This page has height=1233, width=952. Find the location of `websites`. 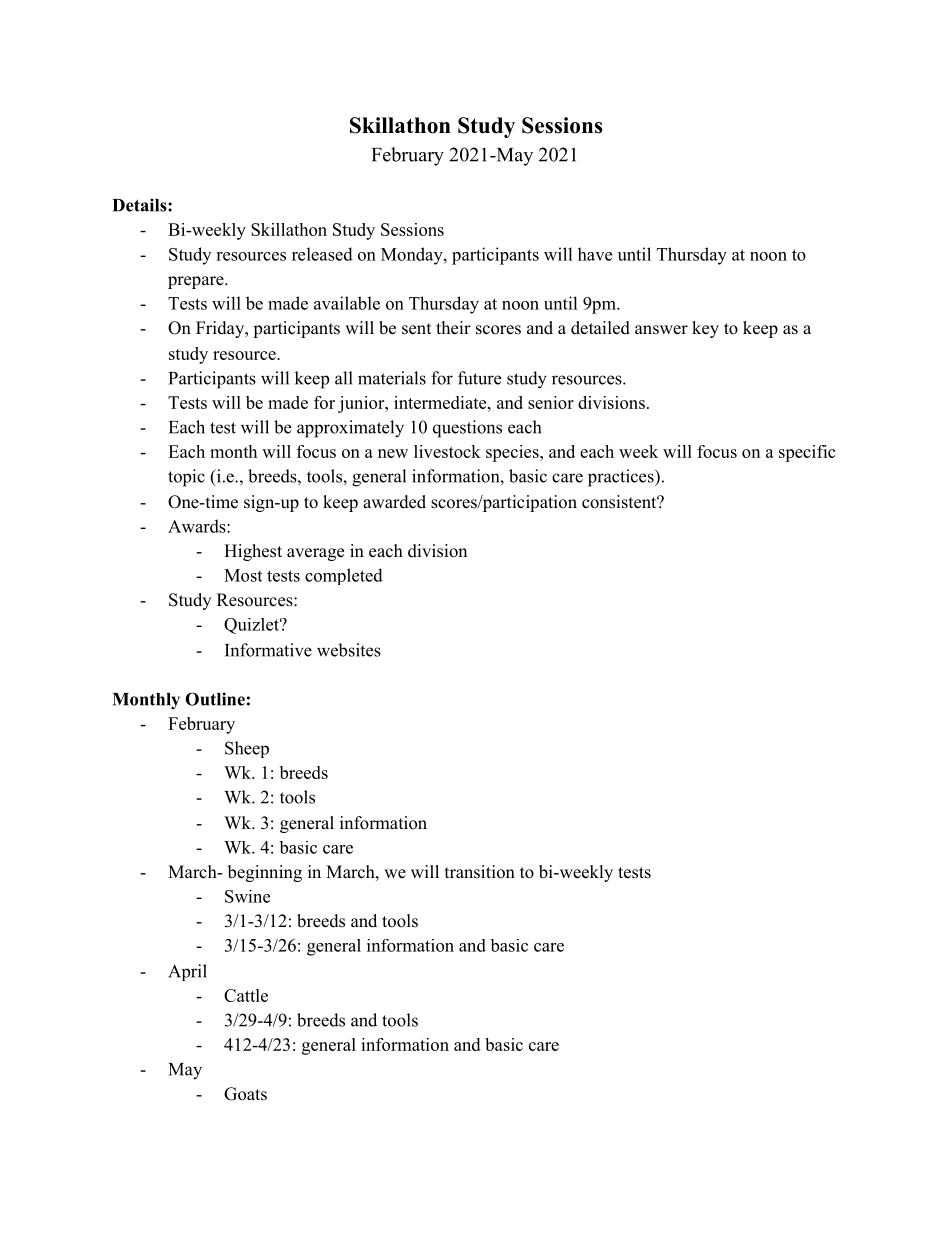

websites is located at coordinates (349, 650).
